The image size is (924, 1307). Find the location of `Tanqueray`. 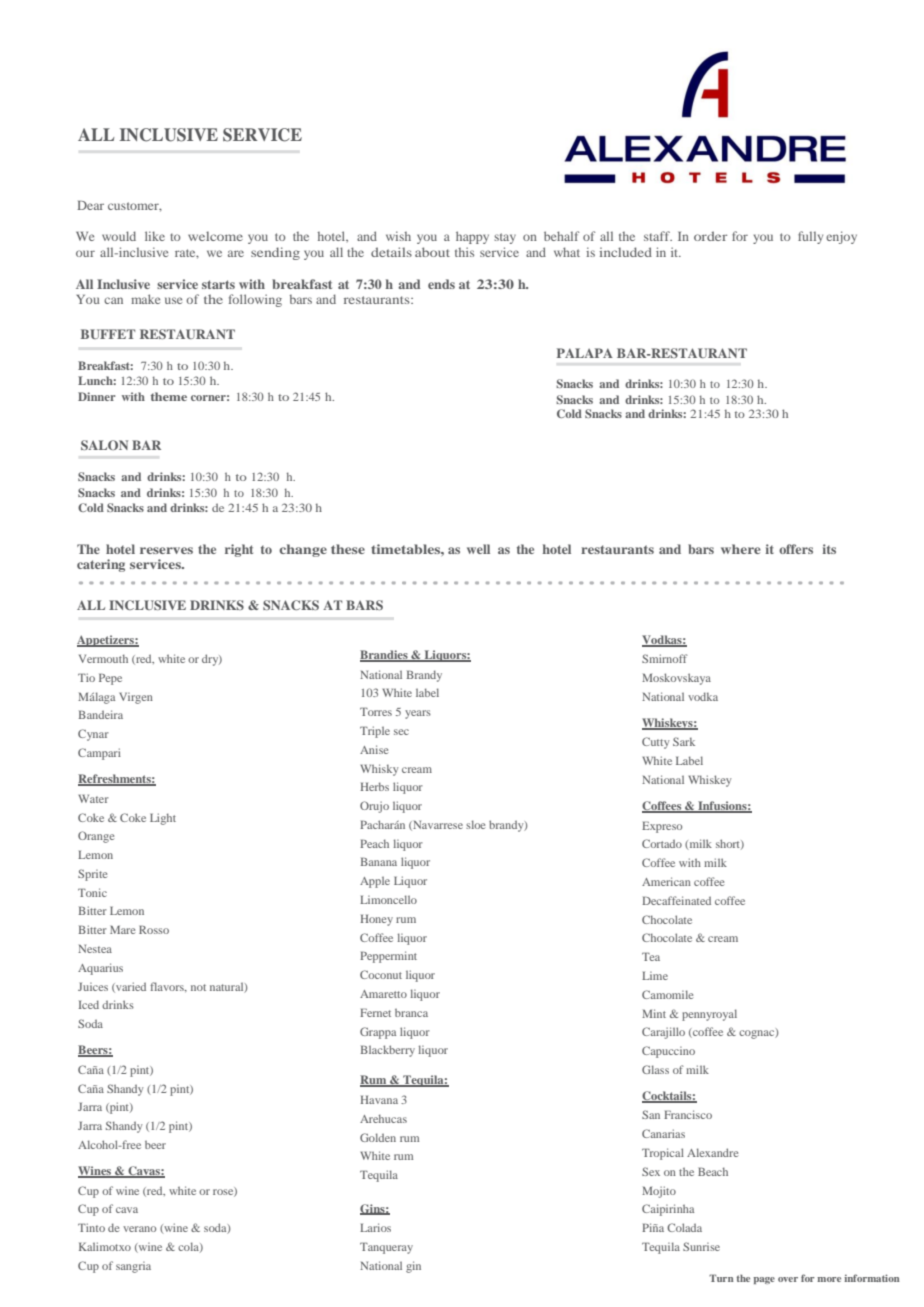

Tanqueray is located at coordinates (386, 1248).
